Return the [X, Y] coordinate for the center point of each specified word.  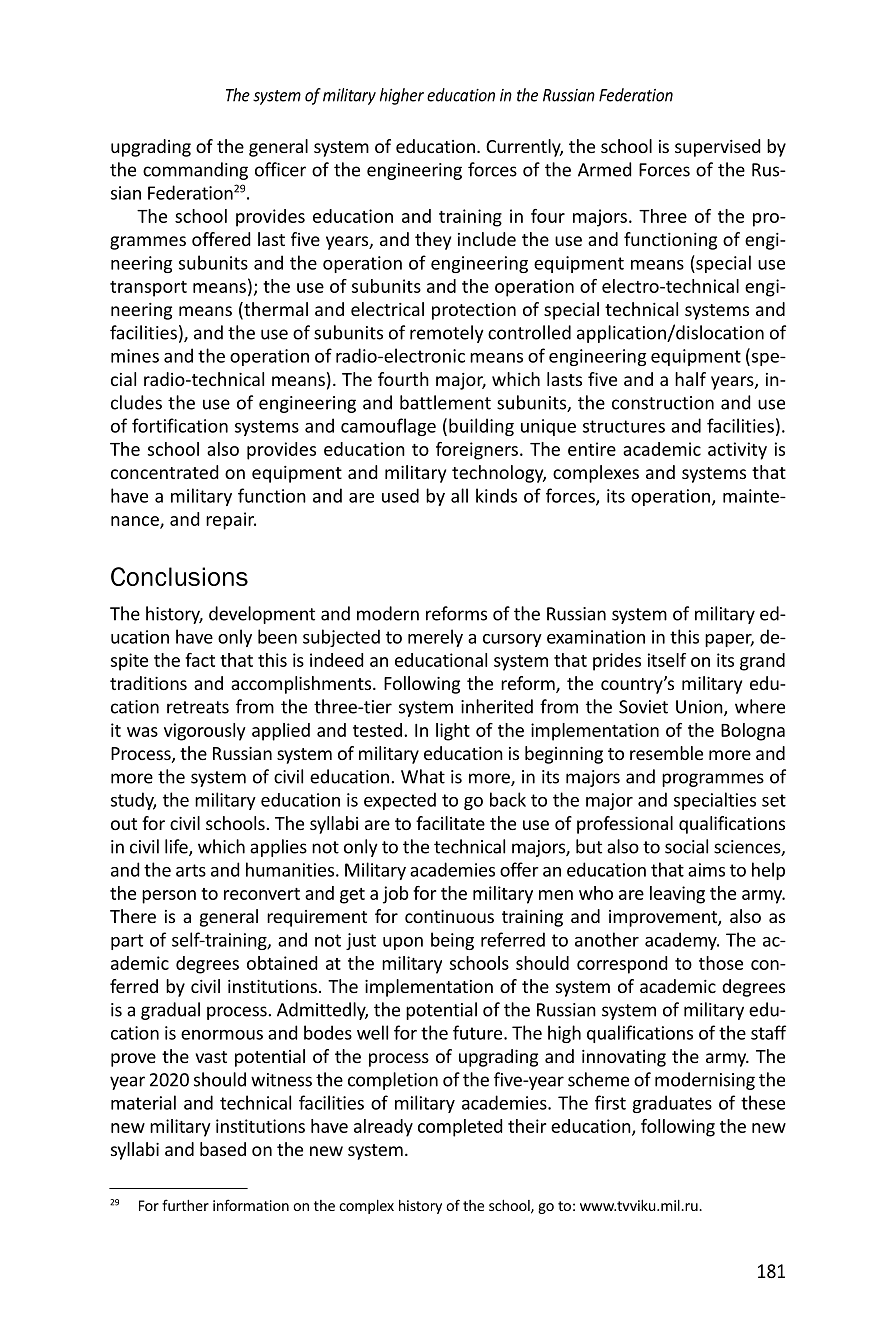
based [223, 1149]
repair [231, 521]
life [177, 847]
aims [706, 870]
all [459, 495]
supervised [717, 148]
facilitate [450, 823]
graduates [672, 1104]
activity [737, 451]
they [433, 241]
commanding [195, 171]
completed [460, 1128]
